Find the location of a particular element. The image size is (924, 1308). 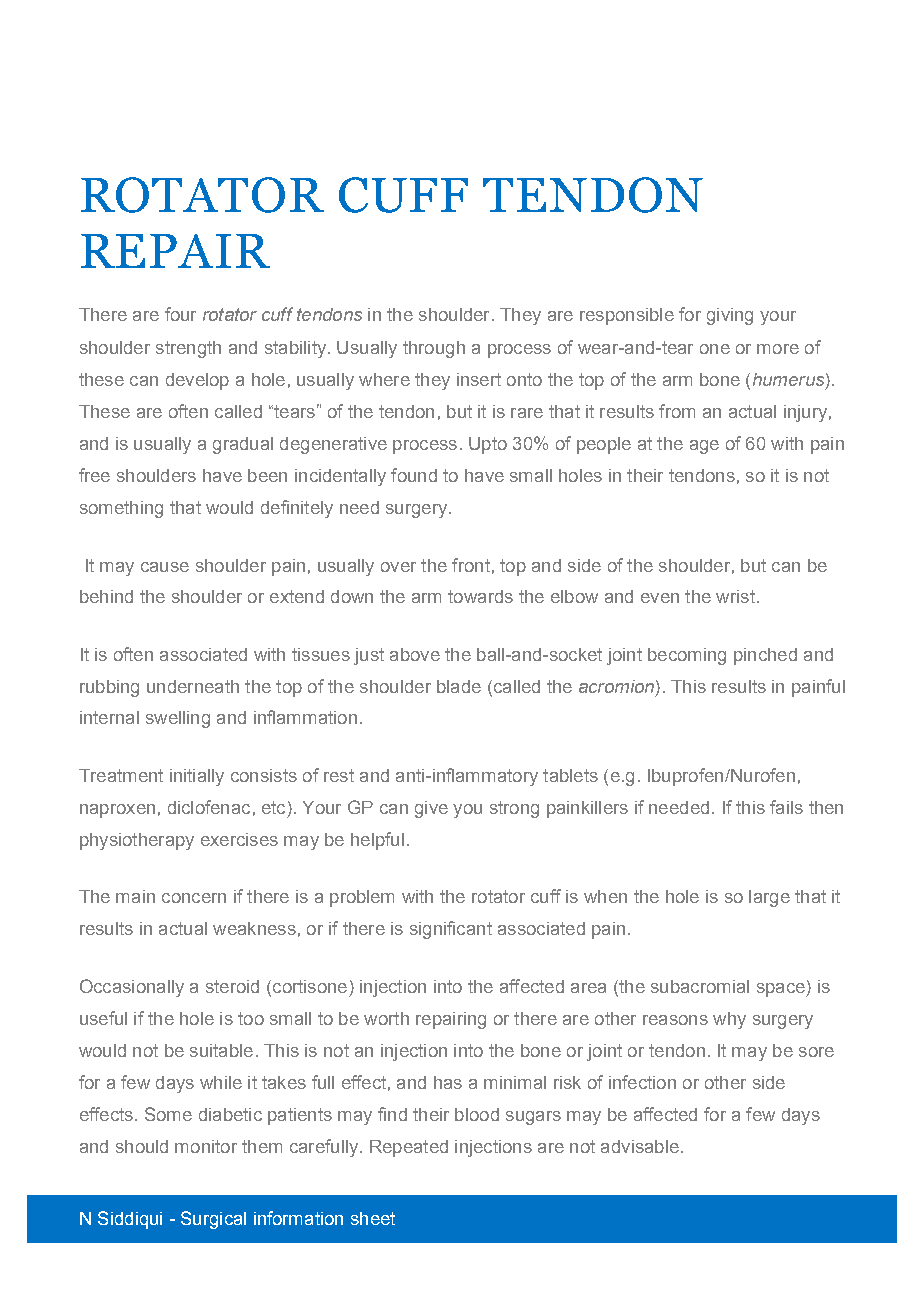

strength is located at coordinates (188, 349).
